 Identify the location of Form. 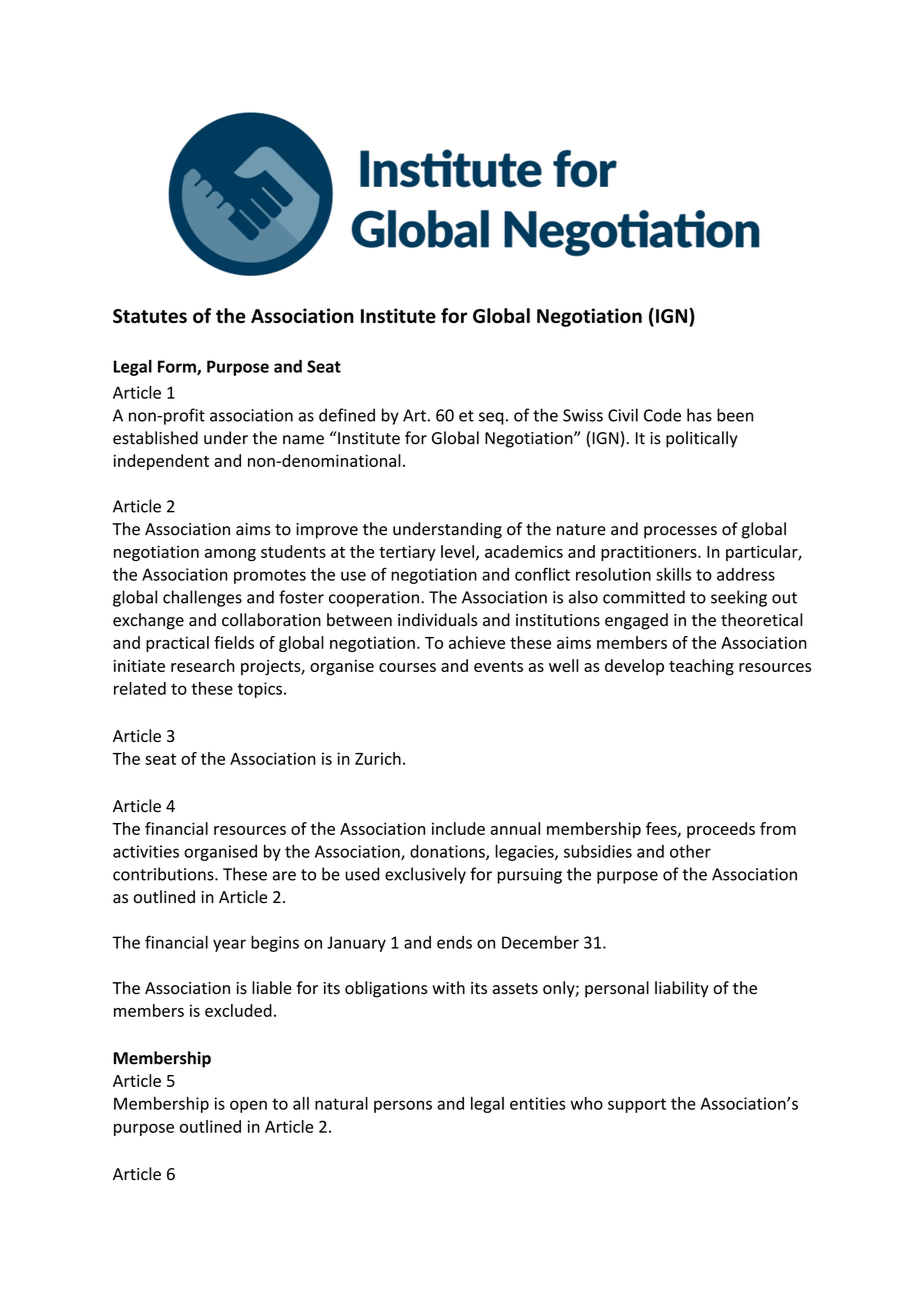
(178, 367).
